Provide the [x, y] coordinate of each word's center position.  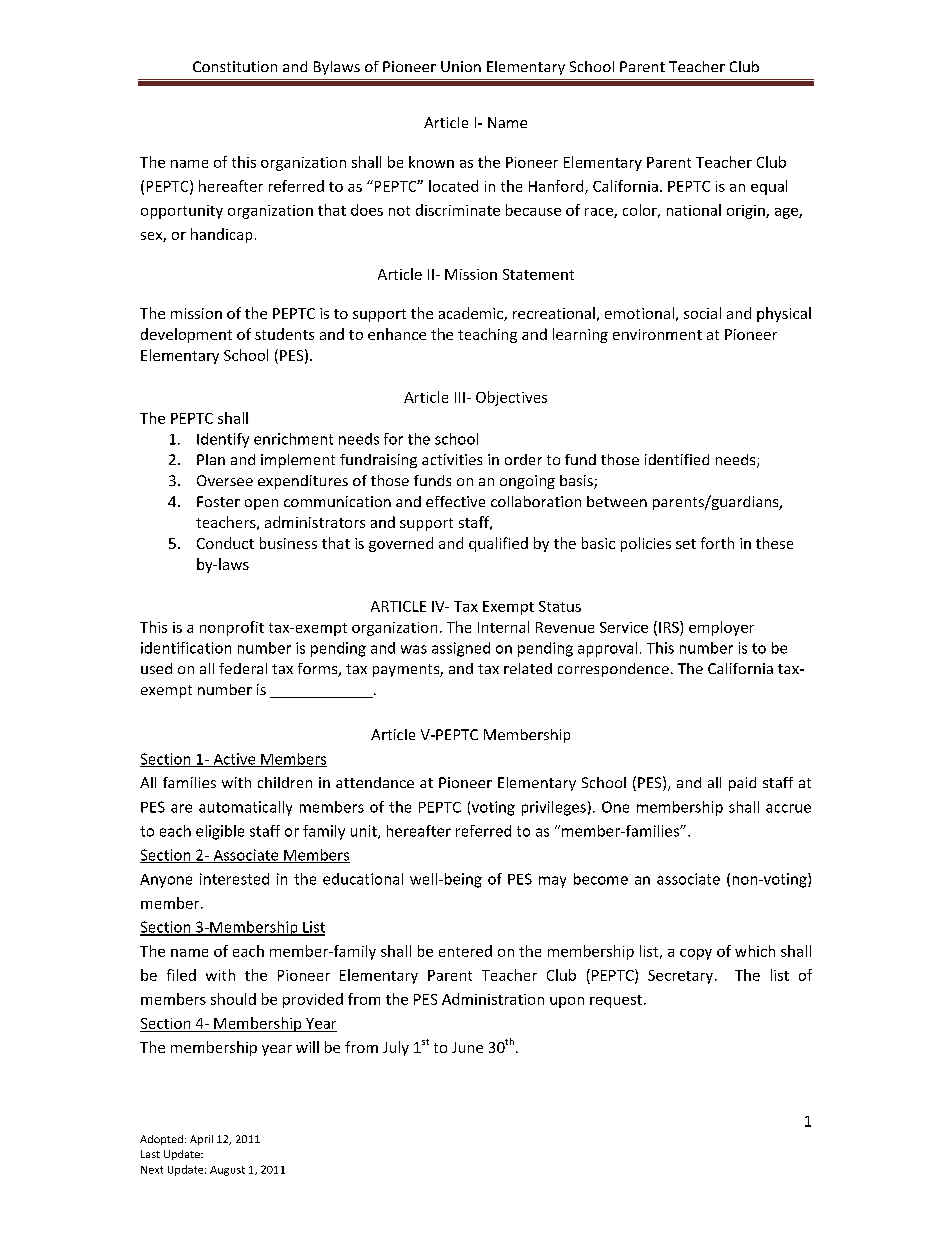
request [616, 1001]
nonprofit [232, 628]
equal [769, 187]
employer [721, 628]
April [201, 1140]
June [467, 1047]
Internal [503, 627]
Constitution [235, 66]
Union [461, 66]
